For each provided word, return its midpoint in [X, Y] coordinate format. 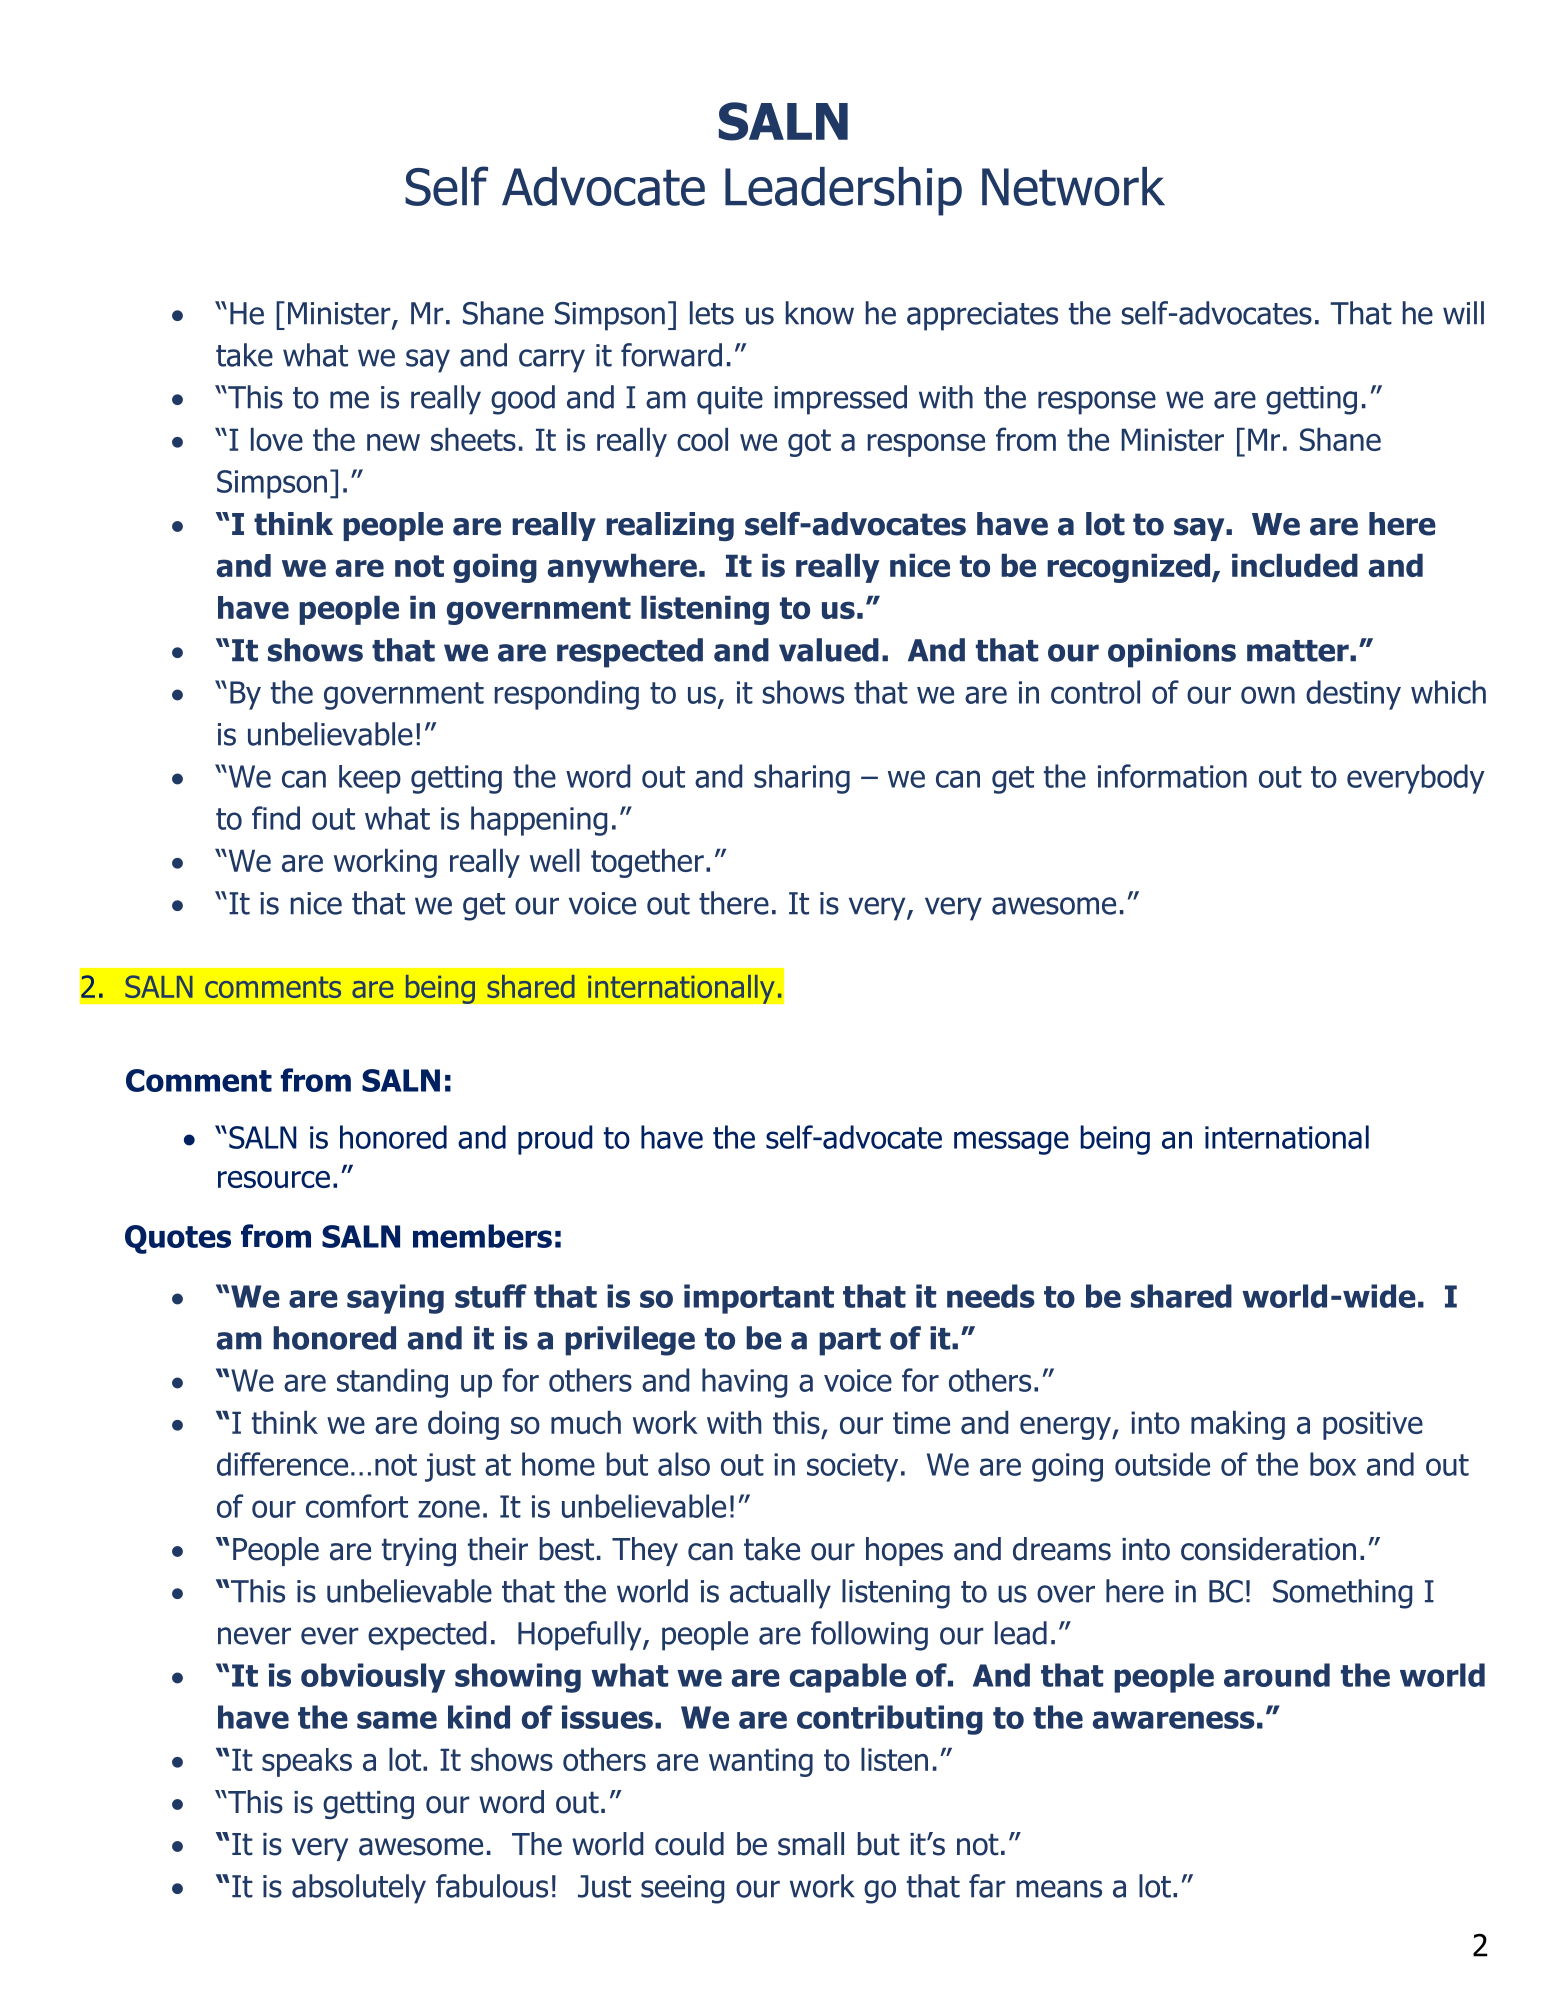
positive [1373, 1425]
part [850, 1342]
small [811, 1844]
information [1172, 776]
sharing [802, 779]
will [1463, 313]
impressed [840, 400]
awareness [1174, 1720]
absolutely [359, 1889]
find [276, 818]
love [277, 439]
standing [392, 1383]
